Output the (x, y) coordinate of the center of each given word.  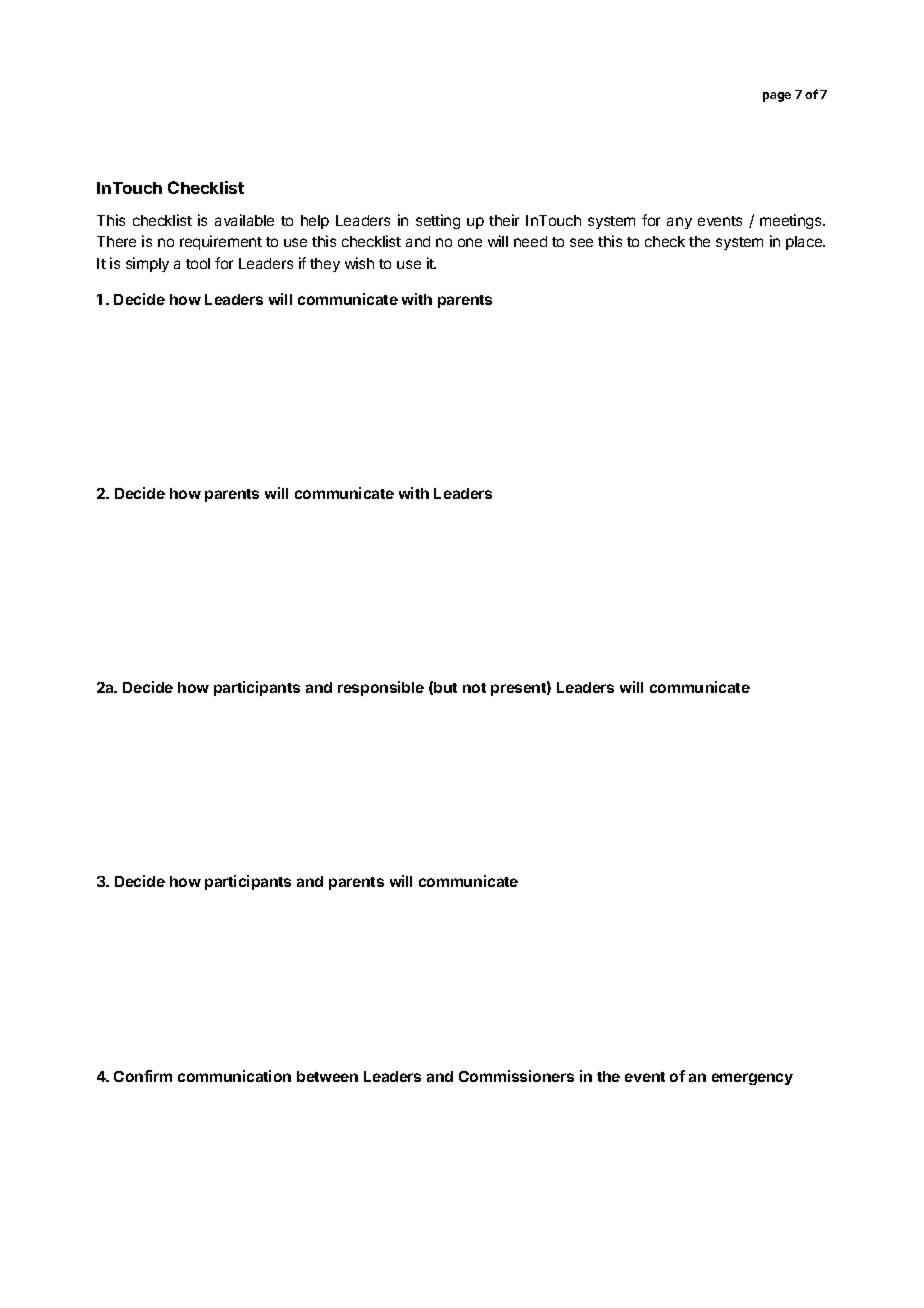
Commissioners (516, 1076)
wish (359, 263)
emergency (752, 1079)
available (244, 220)
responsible (381, 688)
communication (234, 1076)
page (777, 97)
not (474, 688)
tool (198, 263)
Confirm (143, 1076)
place (805, 243)
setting (438, 221)
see (581, 242)
